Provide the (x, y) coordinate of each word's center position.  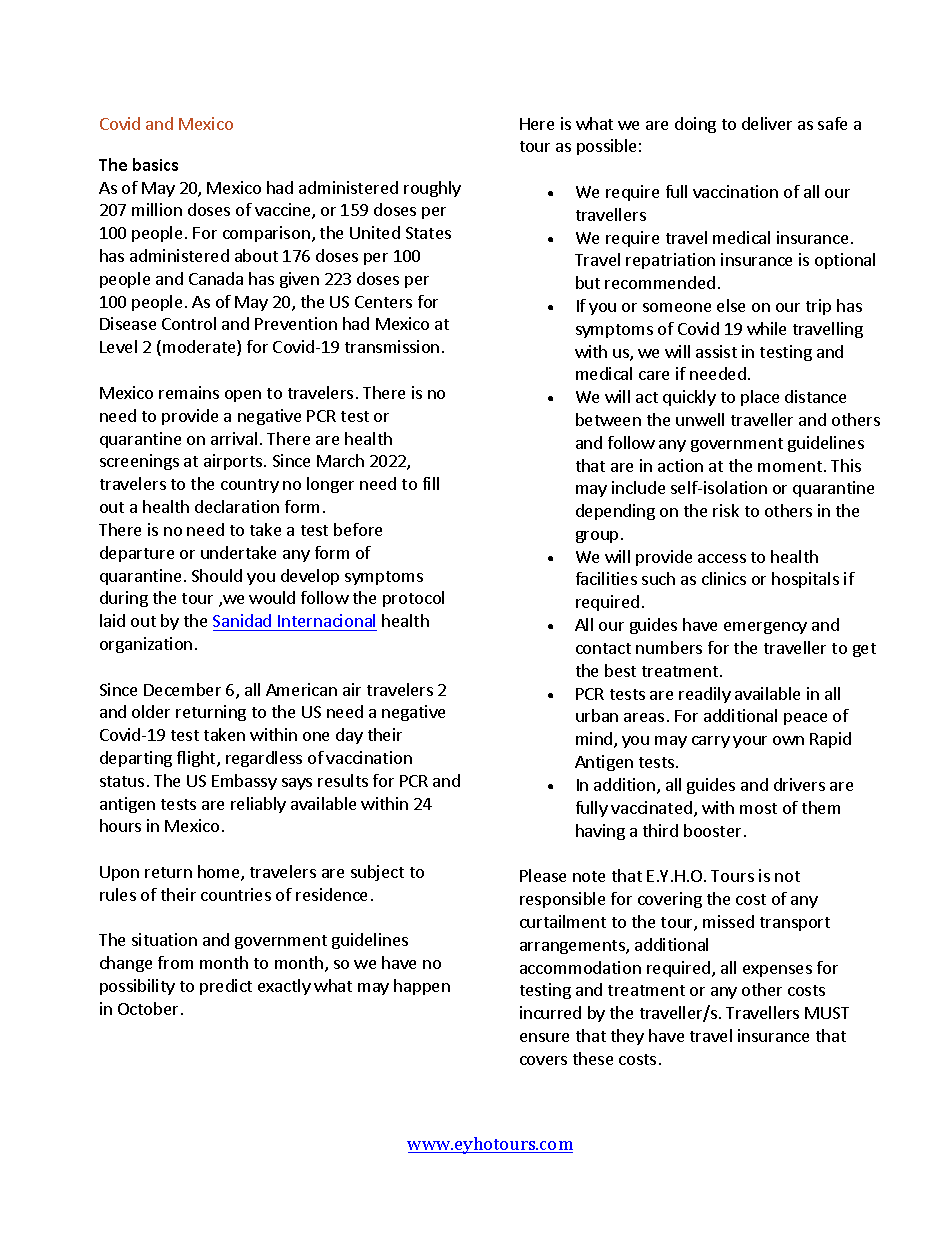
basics (155, 164)
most (758, 808)
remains (189, 392)
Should (217, 575)
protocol (413, 599)
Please (543, 875)
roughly (432, 189)
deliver (767, 123)
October (148, 1008)
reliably (258, 805)
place (760, 398)
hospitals (805, 580)
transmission (392, 346)
